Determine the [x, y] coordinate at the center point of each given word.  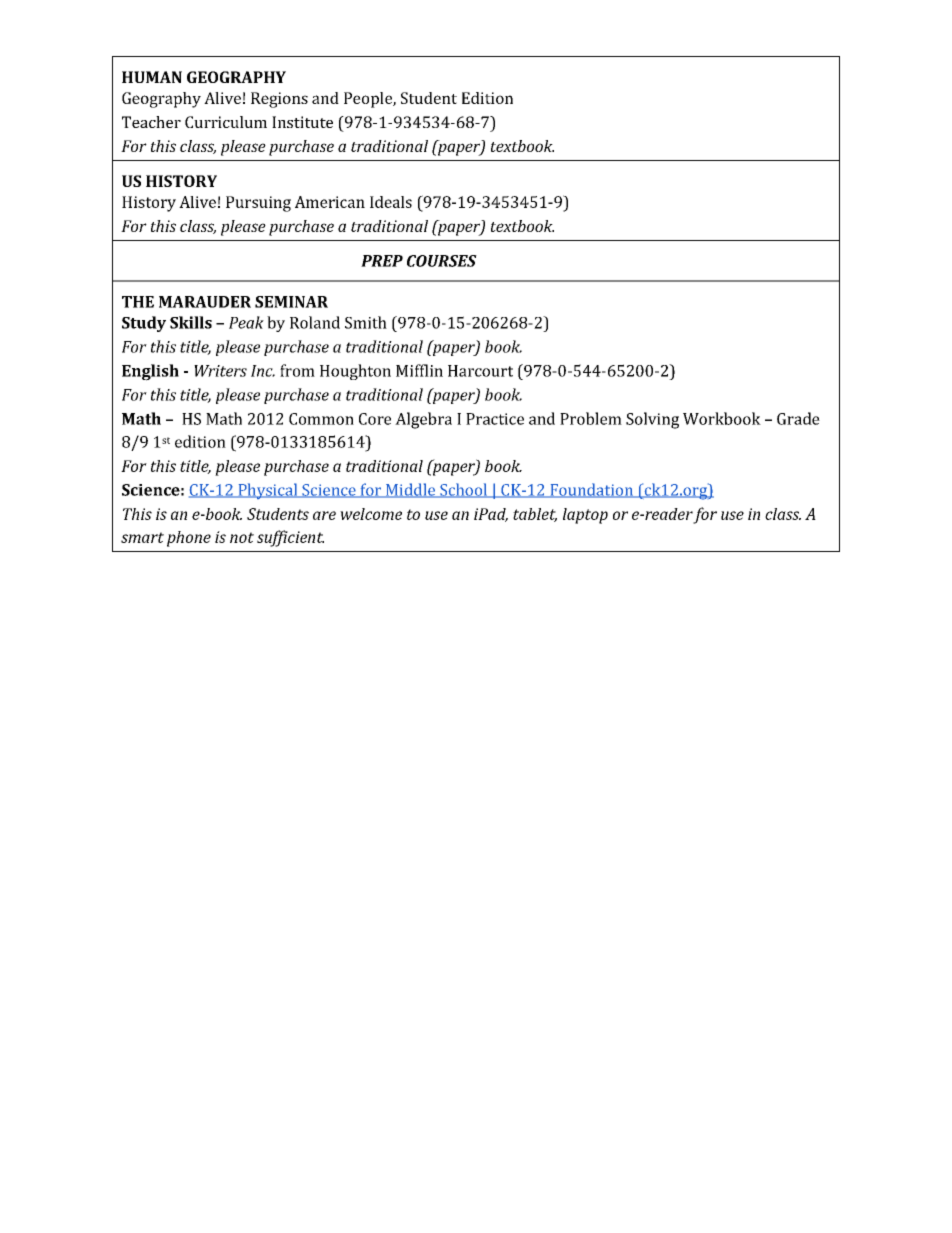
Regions [279, 100]
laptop [585, 516]
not [242, 537]
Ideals [391, 202]
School [464, 490]
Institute [302, 122]
